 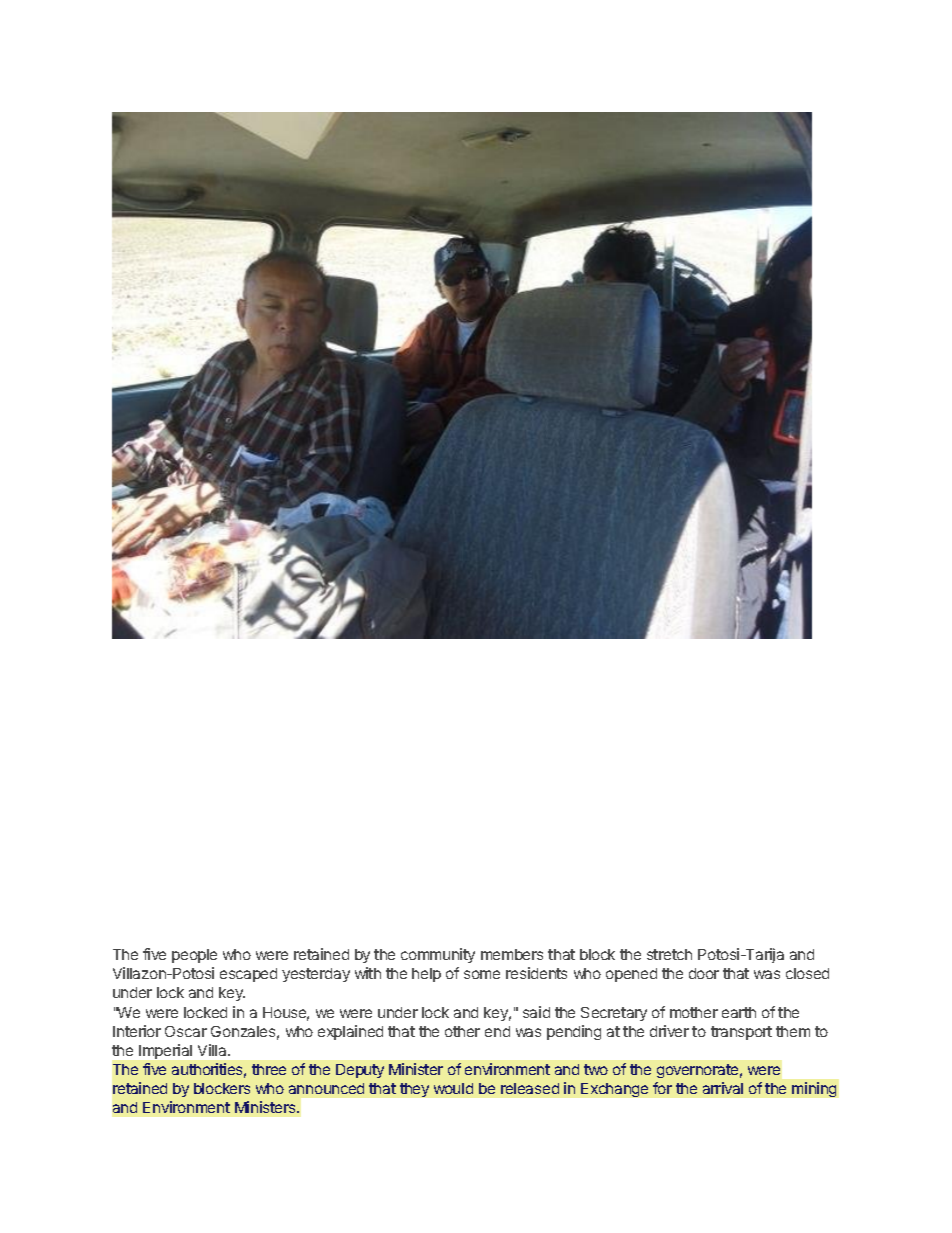 I want to click on people, so click(x=194, y=956).
